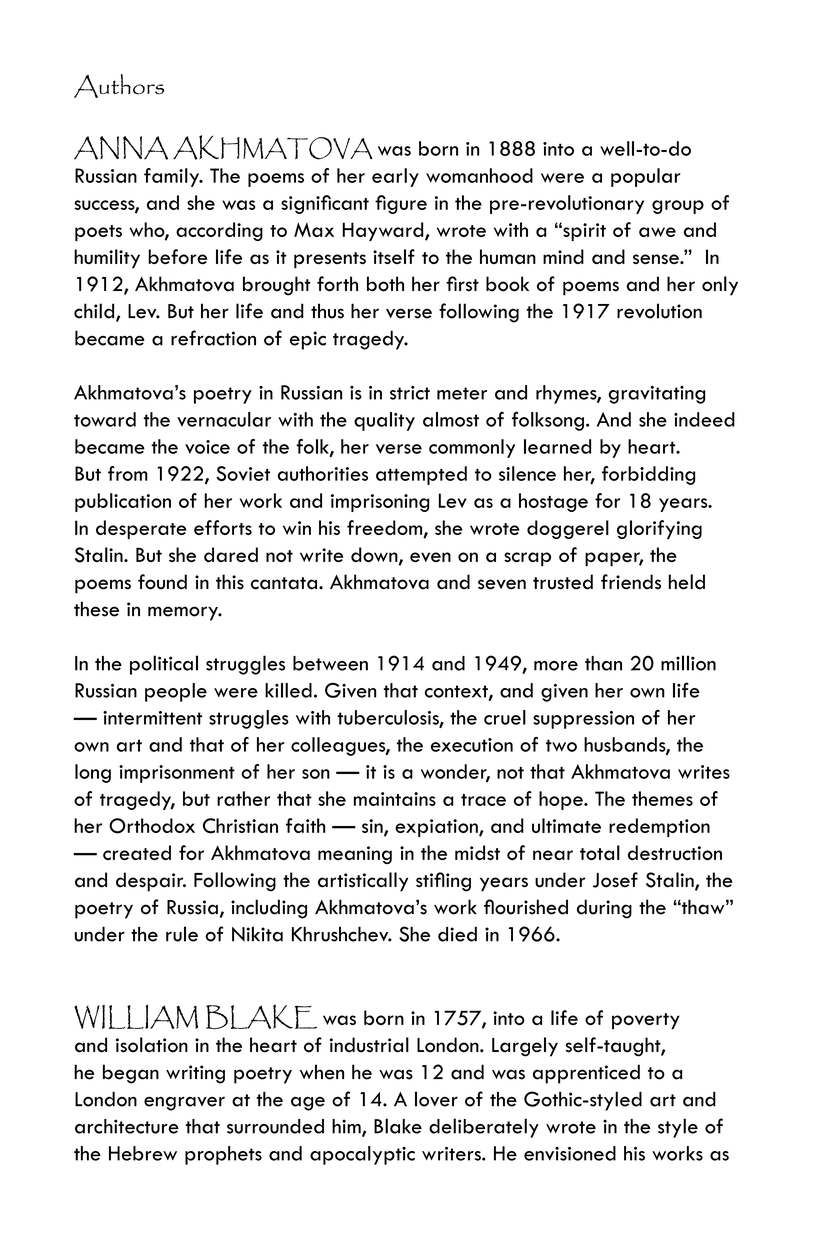 The width and height of the image is (813, 1256). Describe the element at coordinates (662, 798) in the image. I see `themes` at that location.
